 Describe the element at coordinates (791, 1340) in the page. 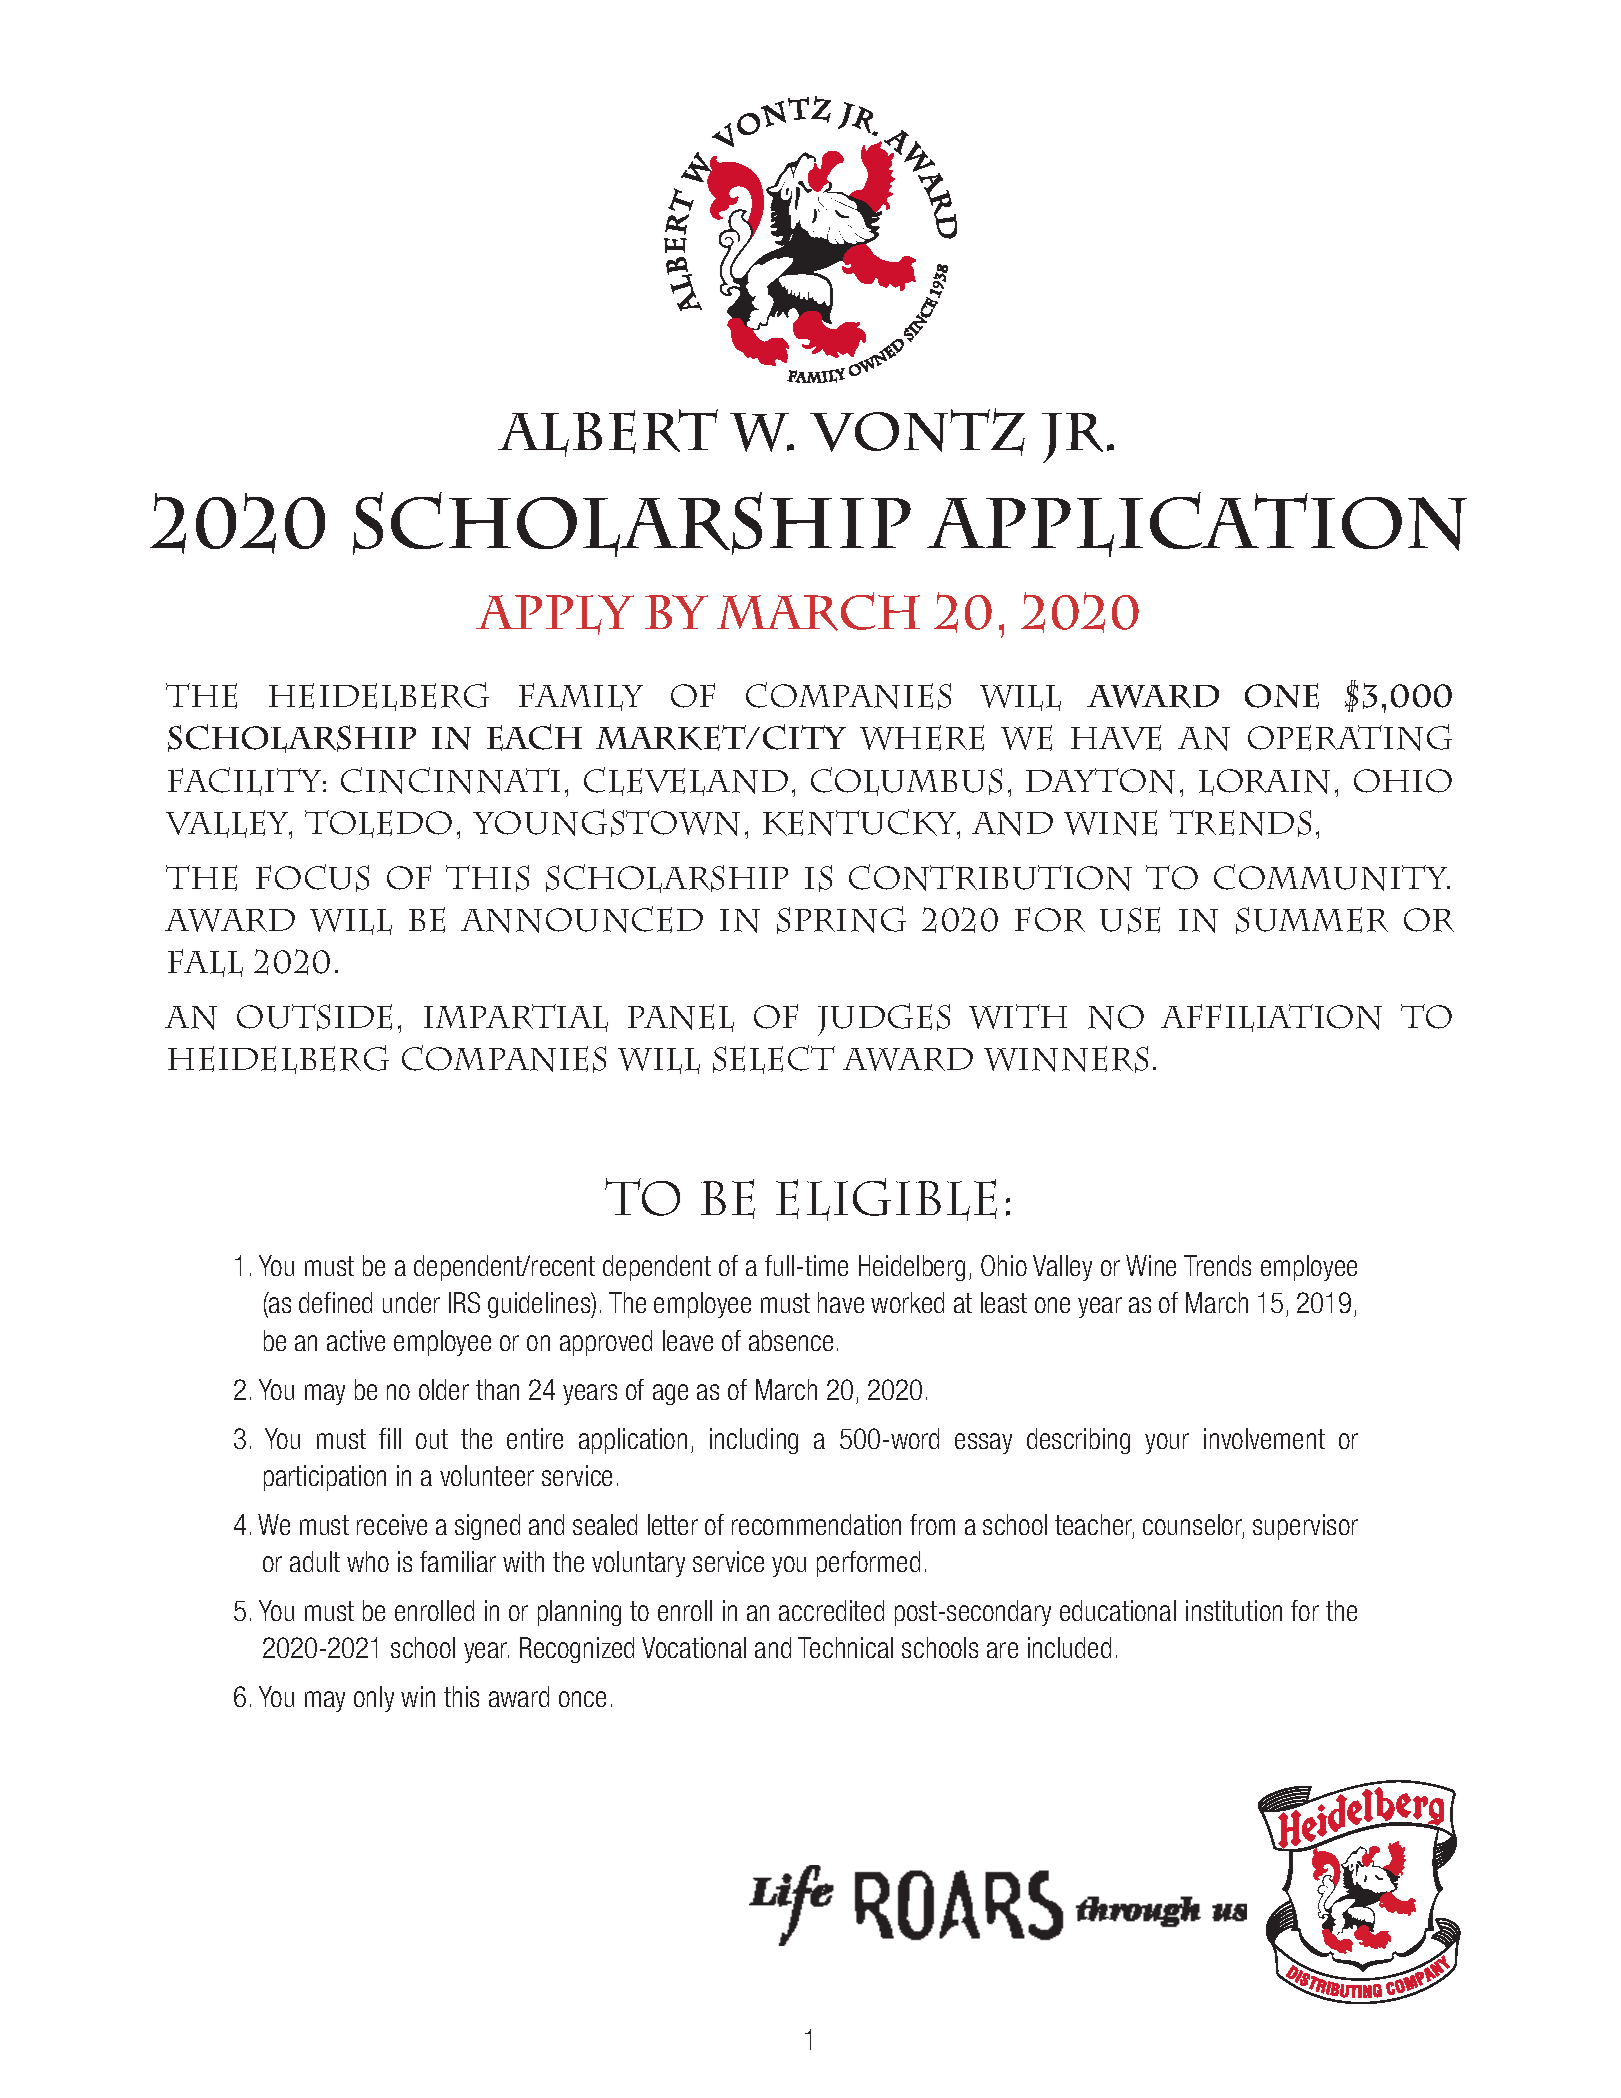

I see `absence` at that location.
